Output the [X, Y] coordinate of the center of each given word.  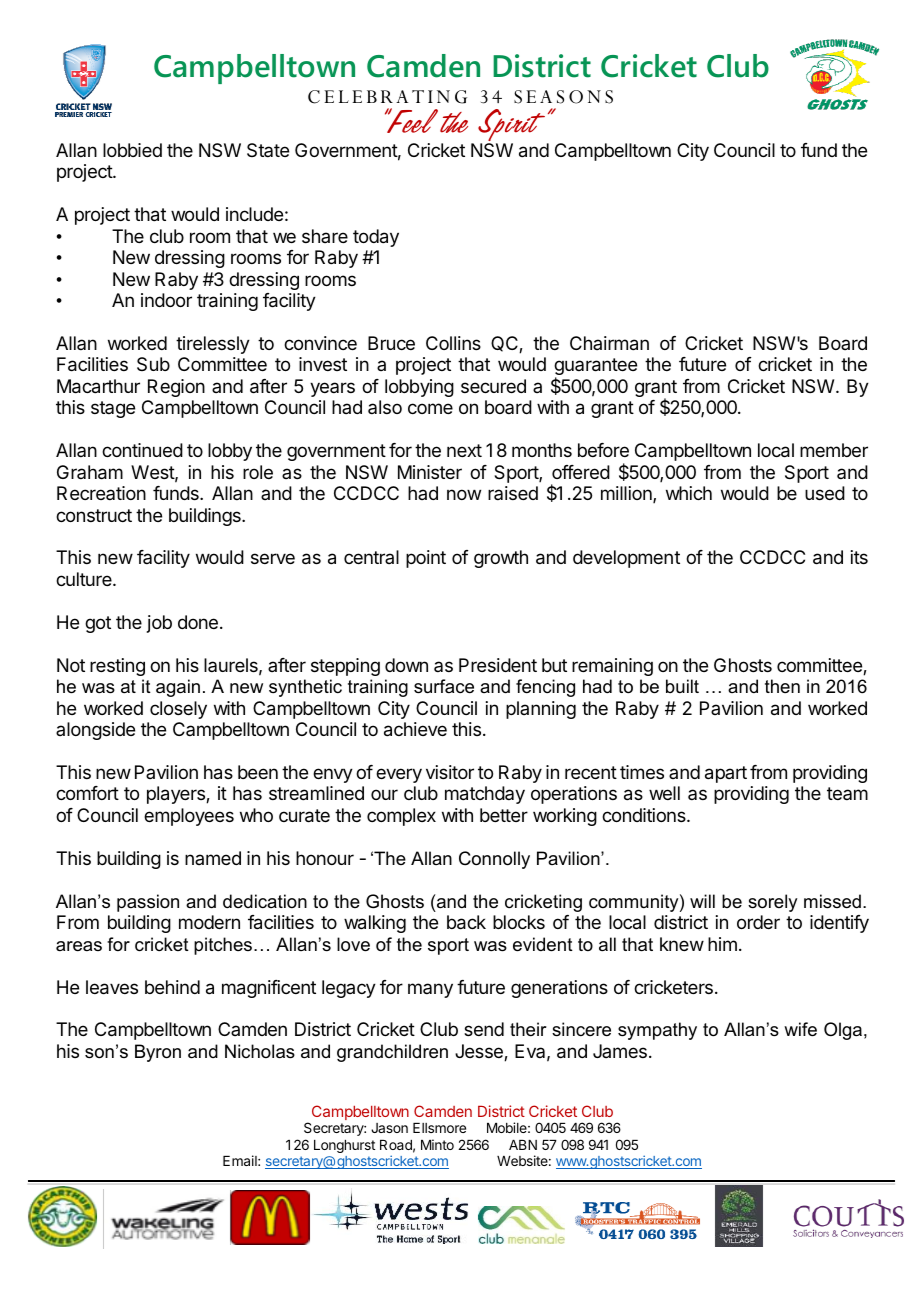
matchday [485, 795]
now [464, 494]
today [376, 238]
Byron [158, 1053]
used [825, 493]
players [177, 795]
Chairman [609, 343]
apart [726, 774]
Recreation [101, 493]
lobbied [132, 150]
